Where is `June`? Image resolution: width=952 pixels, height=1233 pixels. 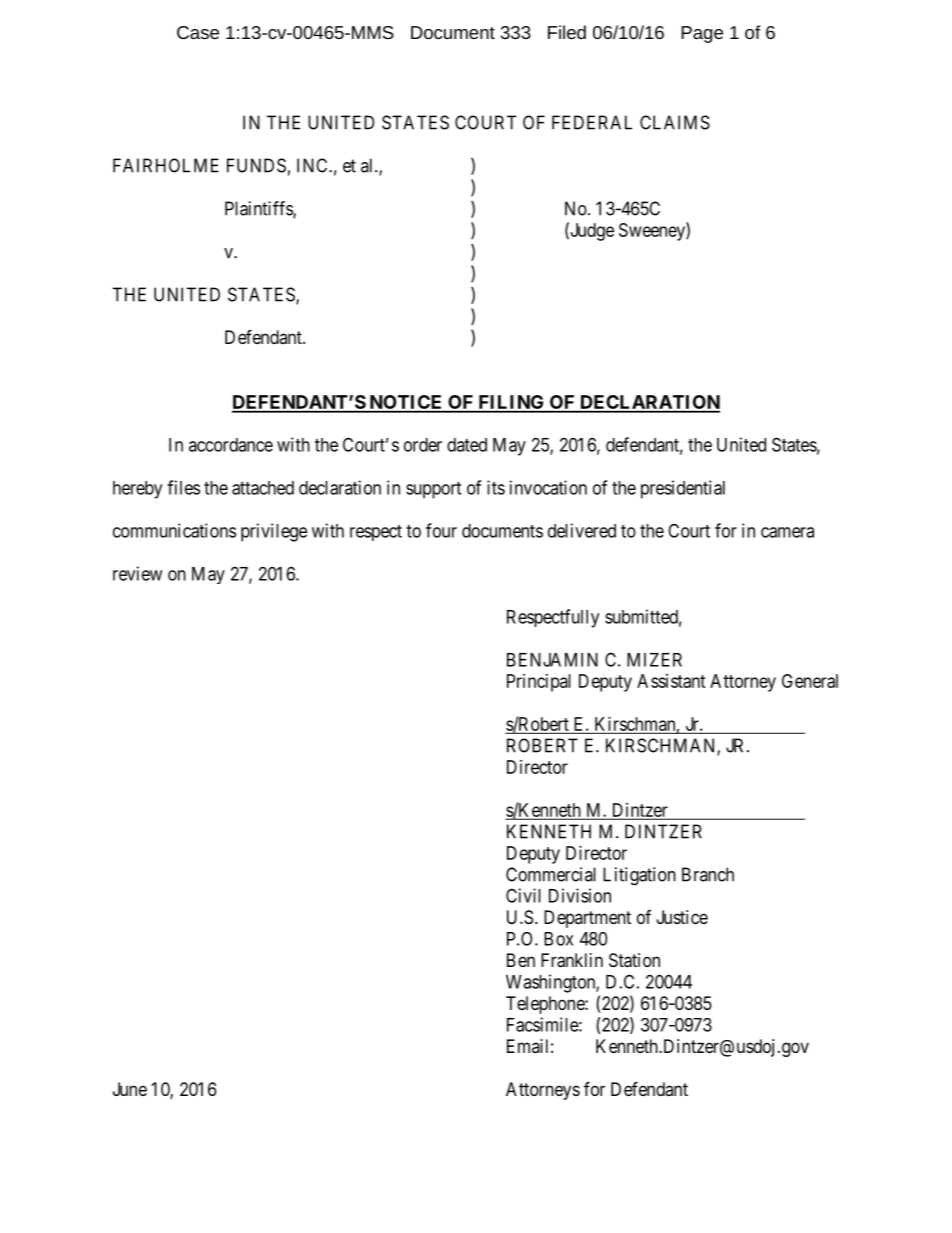 June is located at coordinates (130, 1089).
